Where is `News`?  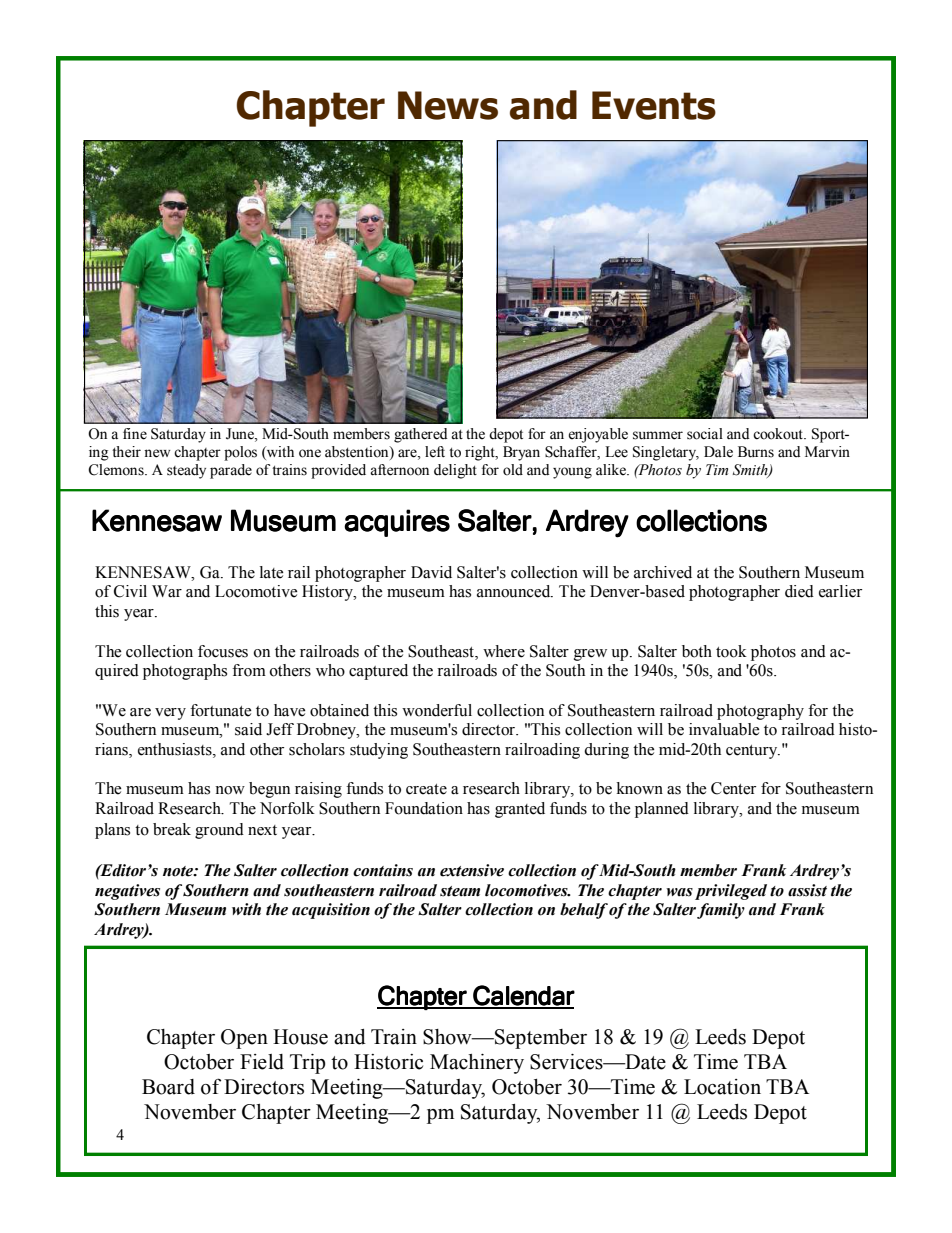
News is located at coordinates (448, 105).
